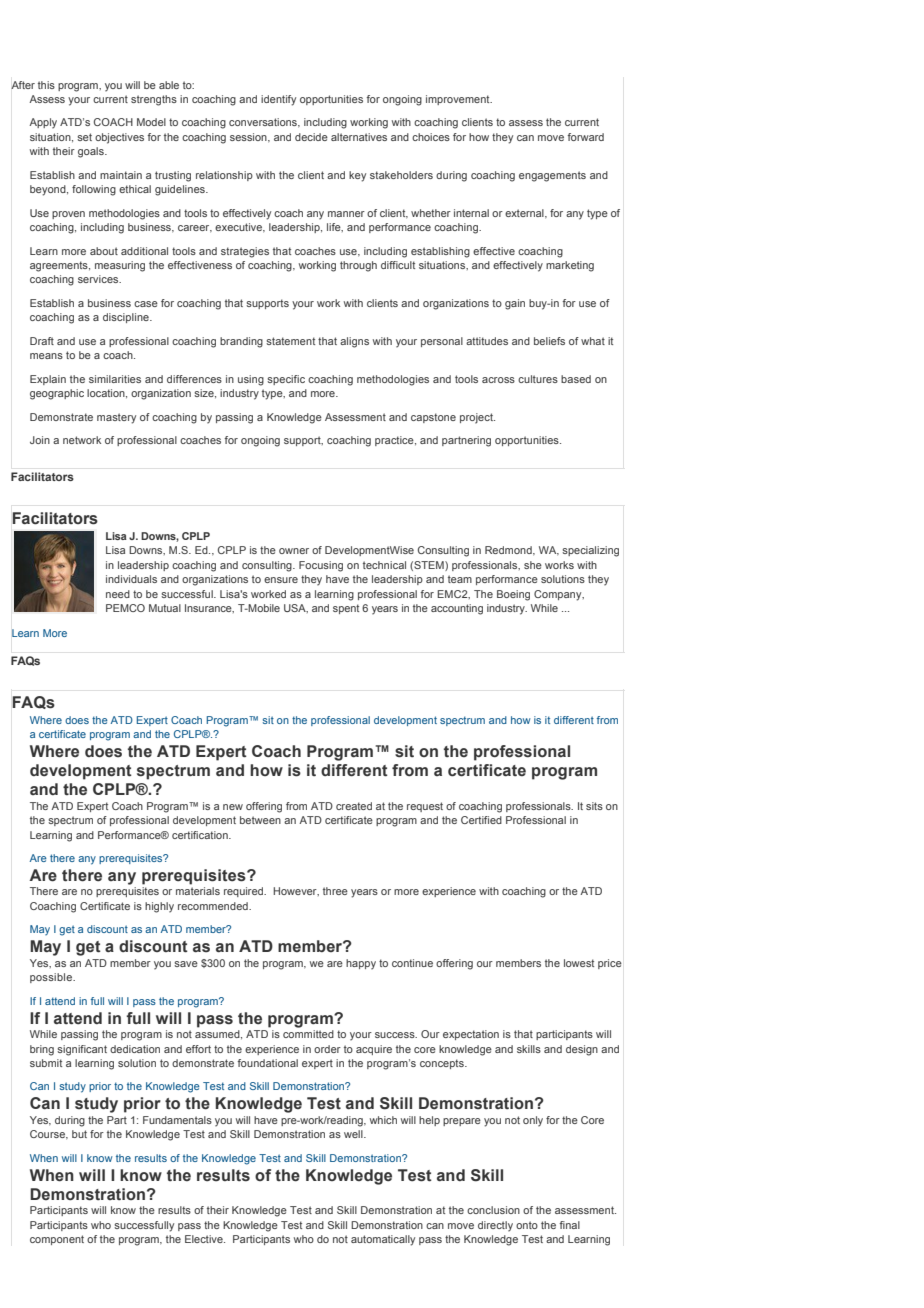 This screenshot has height=1308, width=924. Describe the element at coordinates (346, 609) in the screenshot. I see `spent` at that location.
